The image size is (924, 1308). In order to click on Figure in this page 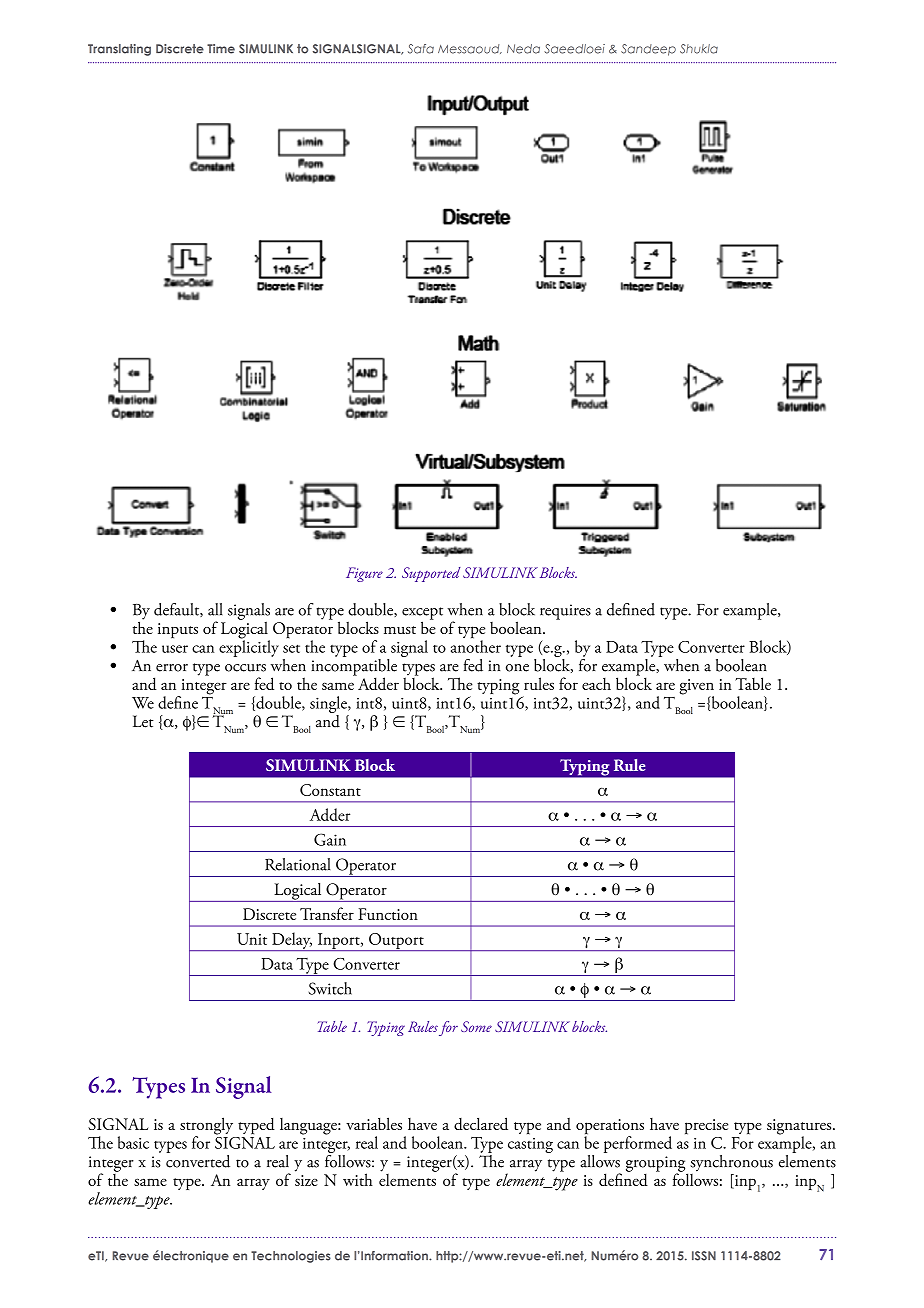, I will do `click(364, 574)`.
